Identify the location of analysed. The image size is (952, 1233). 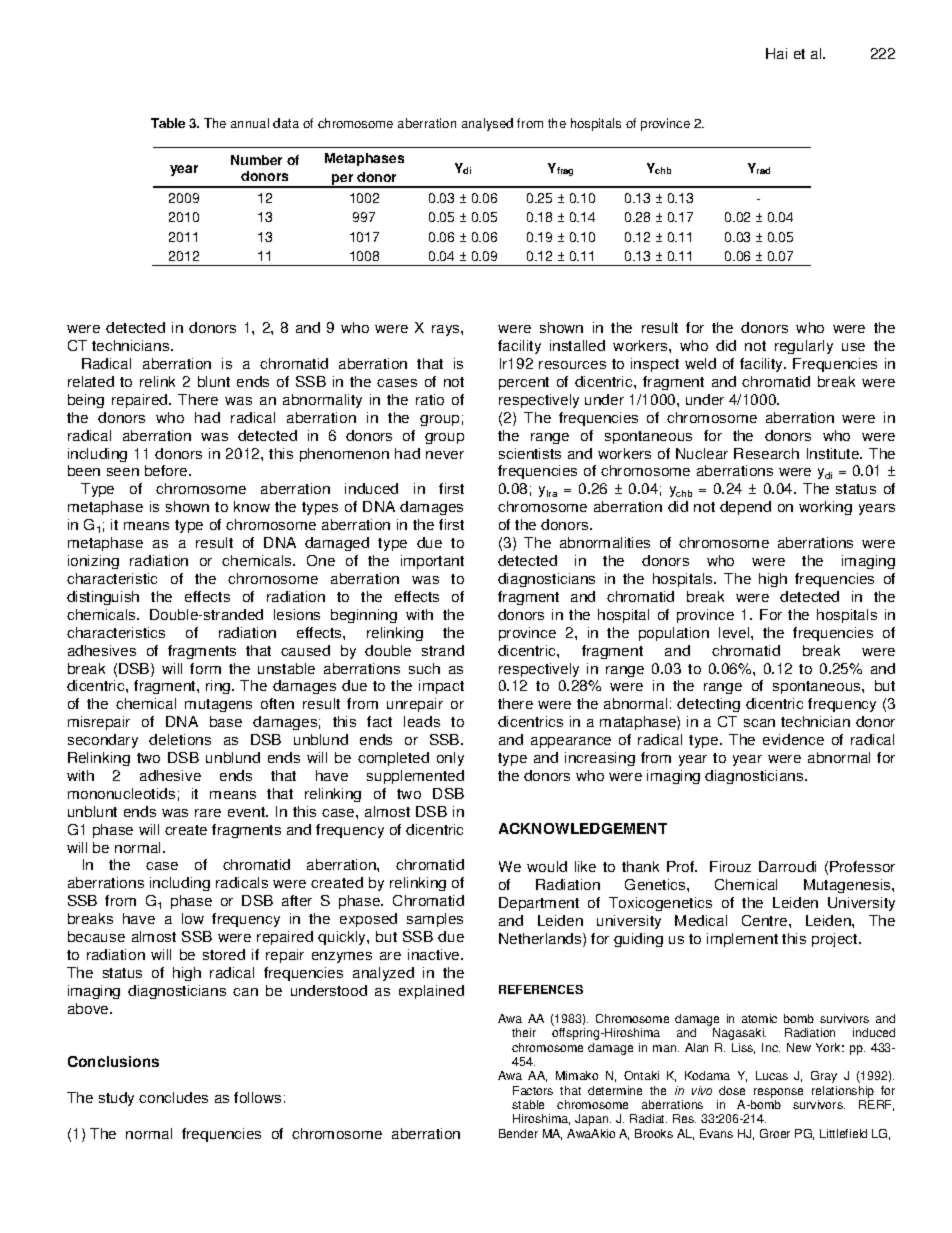
(487, 124).
